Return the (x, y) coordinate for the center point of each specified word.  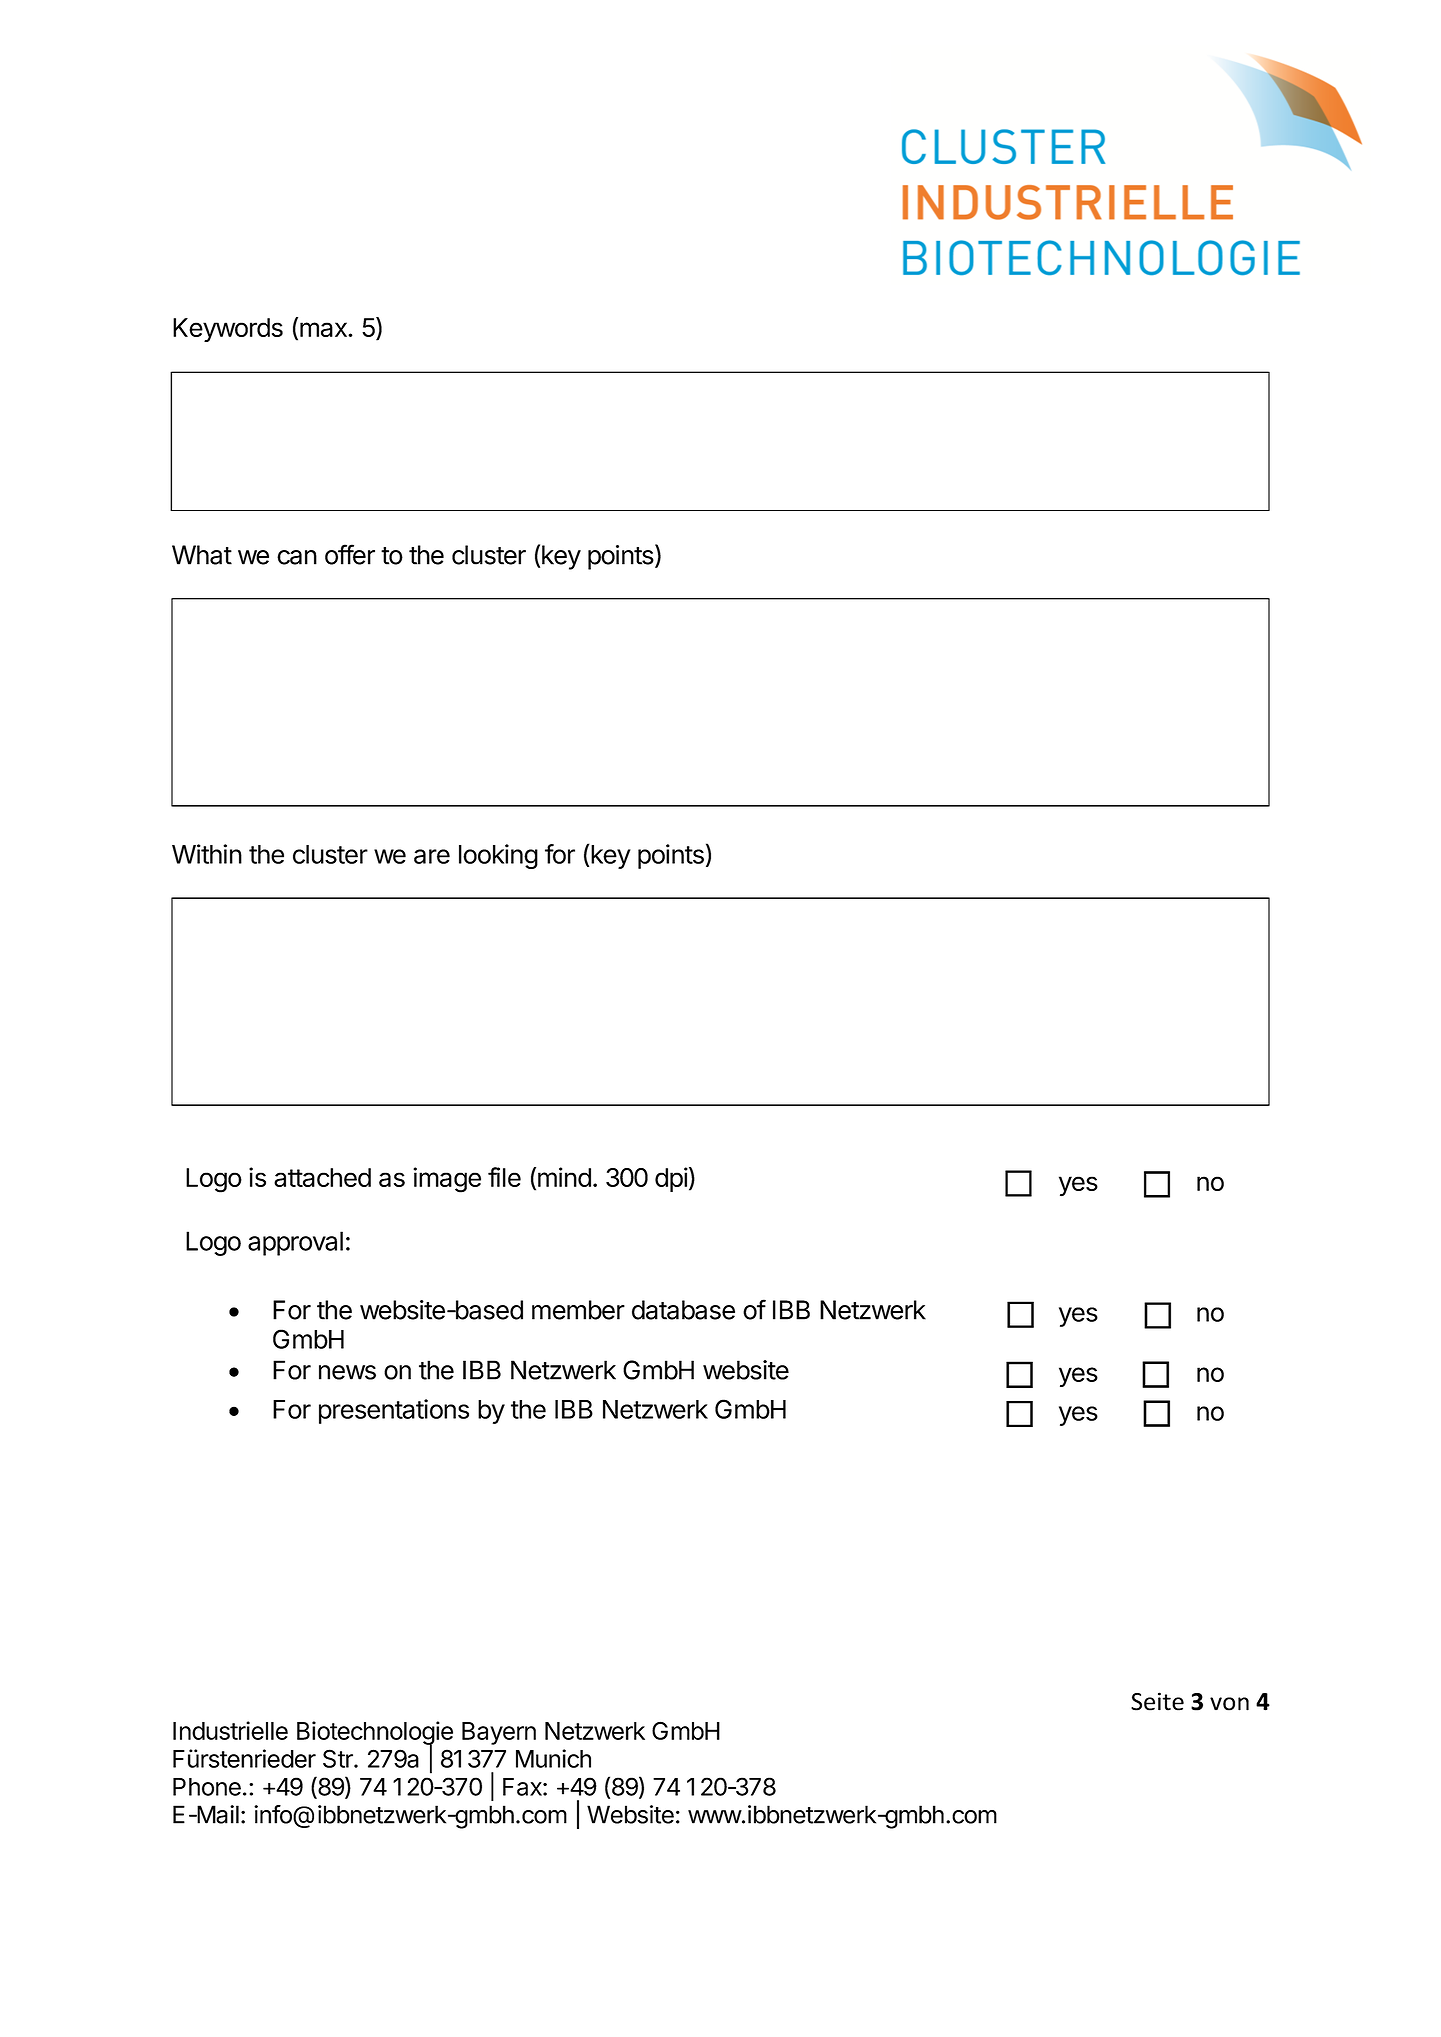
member (578, 1310)
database (683, 1310)
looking (498, 856)
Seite (1157, 1701)
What (202, 555)
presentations (394, 1411)
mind (564, 1177)
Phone (207, 1787)
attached (322, 1177)
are (432, 856)
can (297, 557)
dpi (671, 1179)
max (324, 329)
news (347, 1372)
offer (350, 554)
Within (207, 854)
